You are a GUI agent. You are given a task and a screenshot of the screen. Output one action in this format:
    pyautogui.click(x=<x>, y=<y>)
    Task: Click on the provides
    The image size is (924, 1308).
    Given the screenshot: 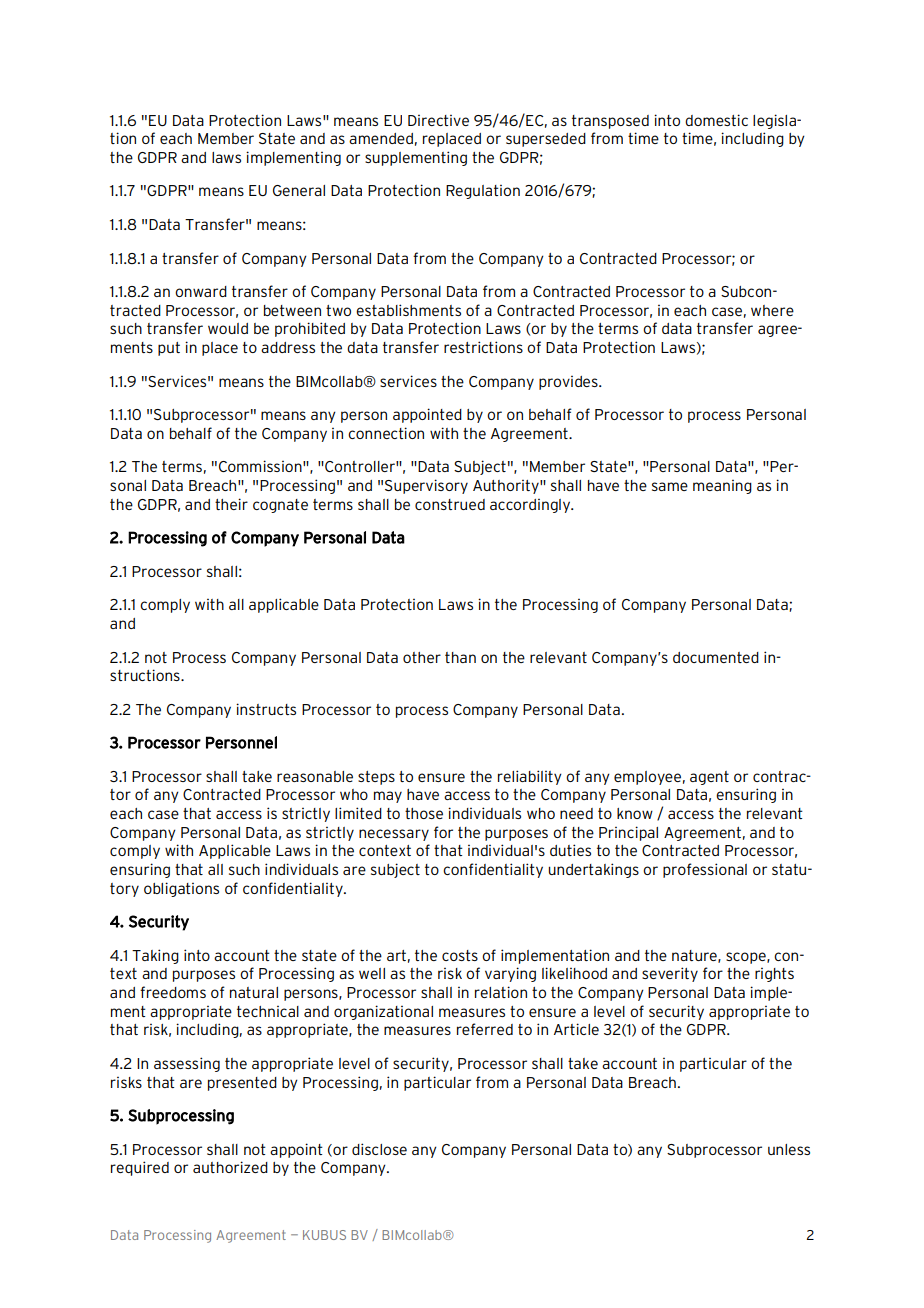 What is the action you would take?
    pyautogui.click(x=569, y=383)
